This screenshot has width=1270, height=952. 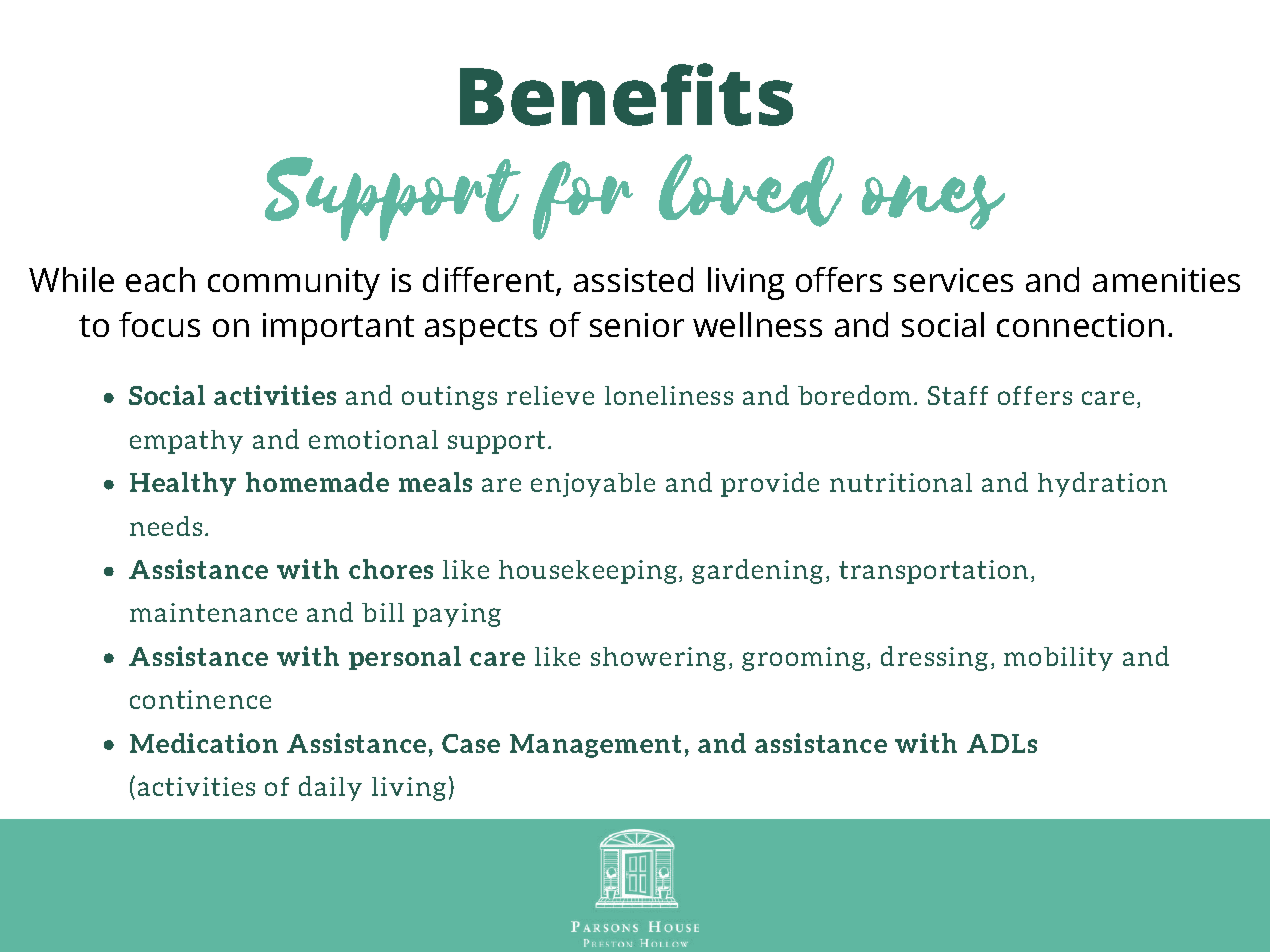 What do you see at coordinates (204, 743) in the screenshot?
I see `Medication` at bounding box center [204, 743].
